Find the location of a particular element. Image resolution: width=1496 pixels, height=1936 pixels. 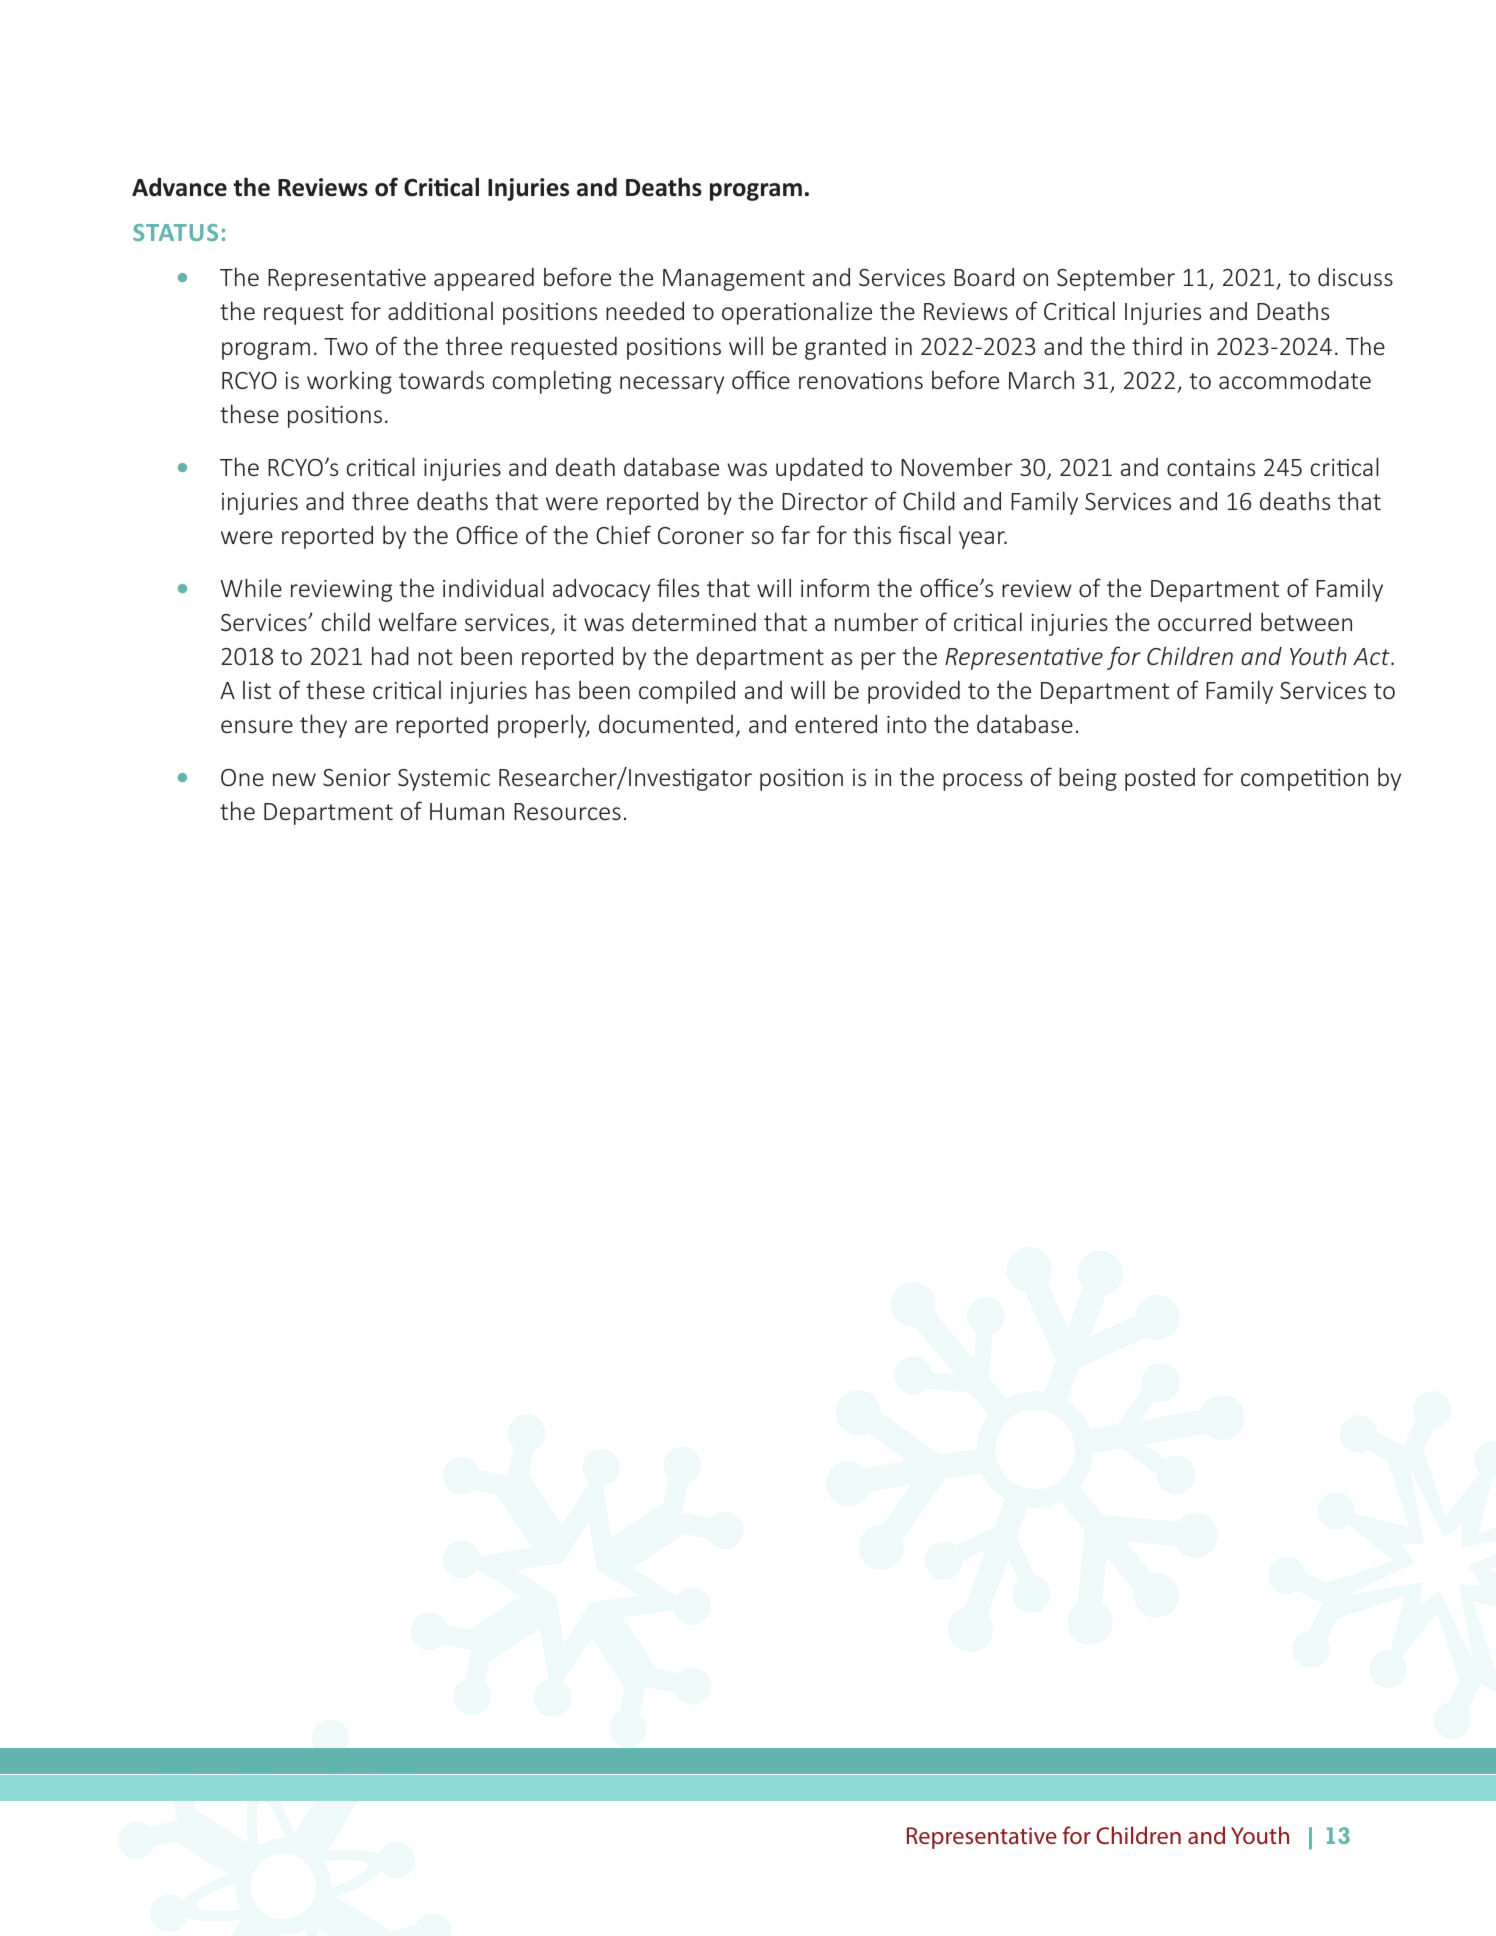

Management is located at coordinates (734, 280).
